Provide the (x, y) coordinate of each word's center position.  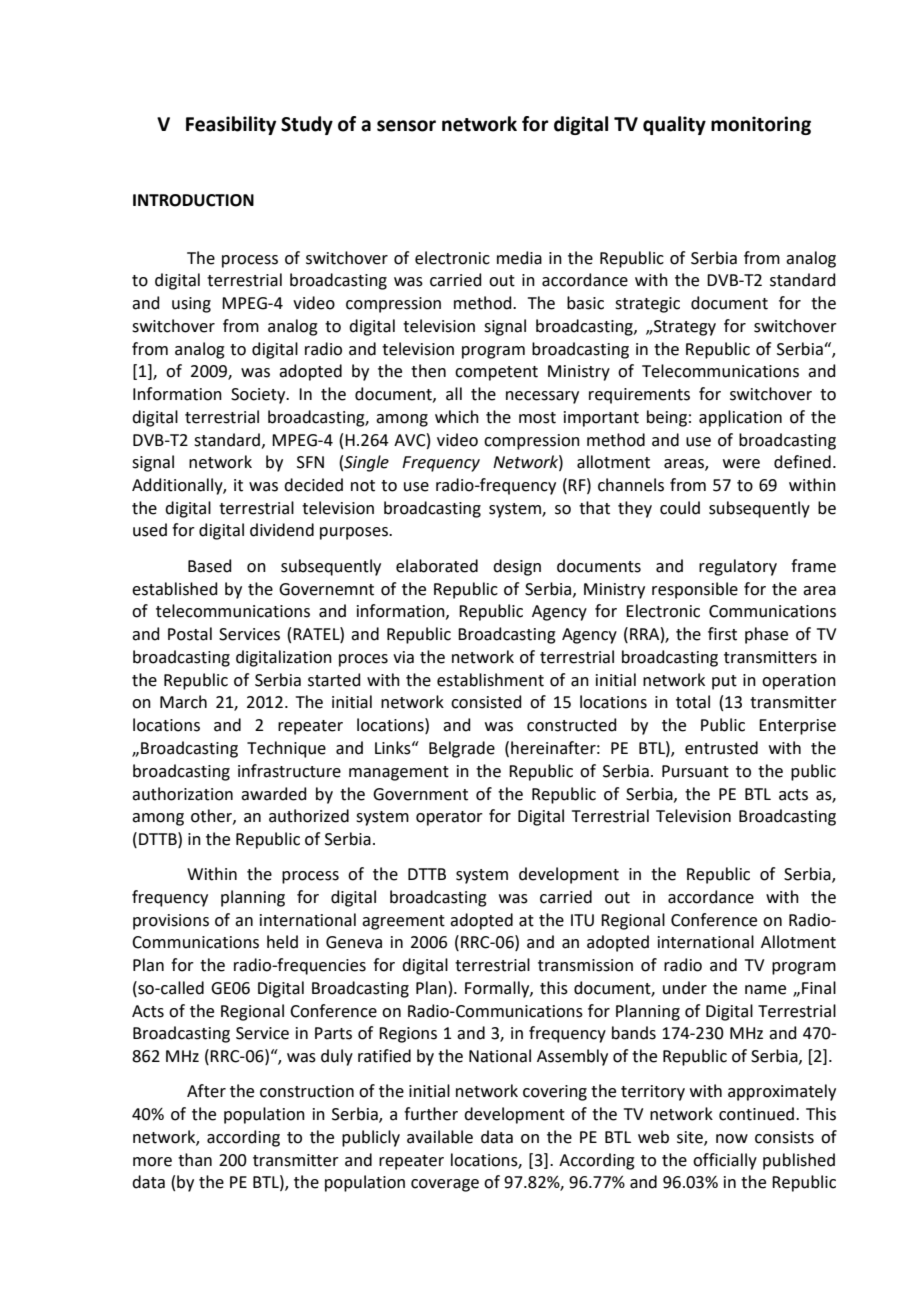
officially (725, 1161)
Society (259, 396)
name (765, 990)
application (740, 418)
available (440, 1137)
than (195, 1160)
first (722, 634)
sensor (406, 126)
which (457, 417)
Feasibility (231, 125)
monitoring (761, 125)
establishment (490, 680)
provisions (171, 922)
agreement (403, 922)
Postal (190, 634)
